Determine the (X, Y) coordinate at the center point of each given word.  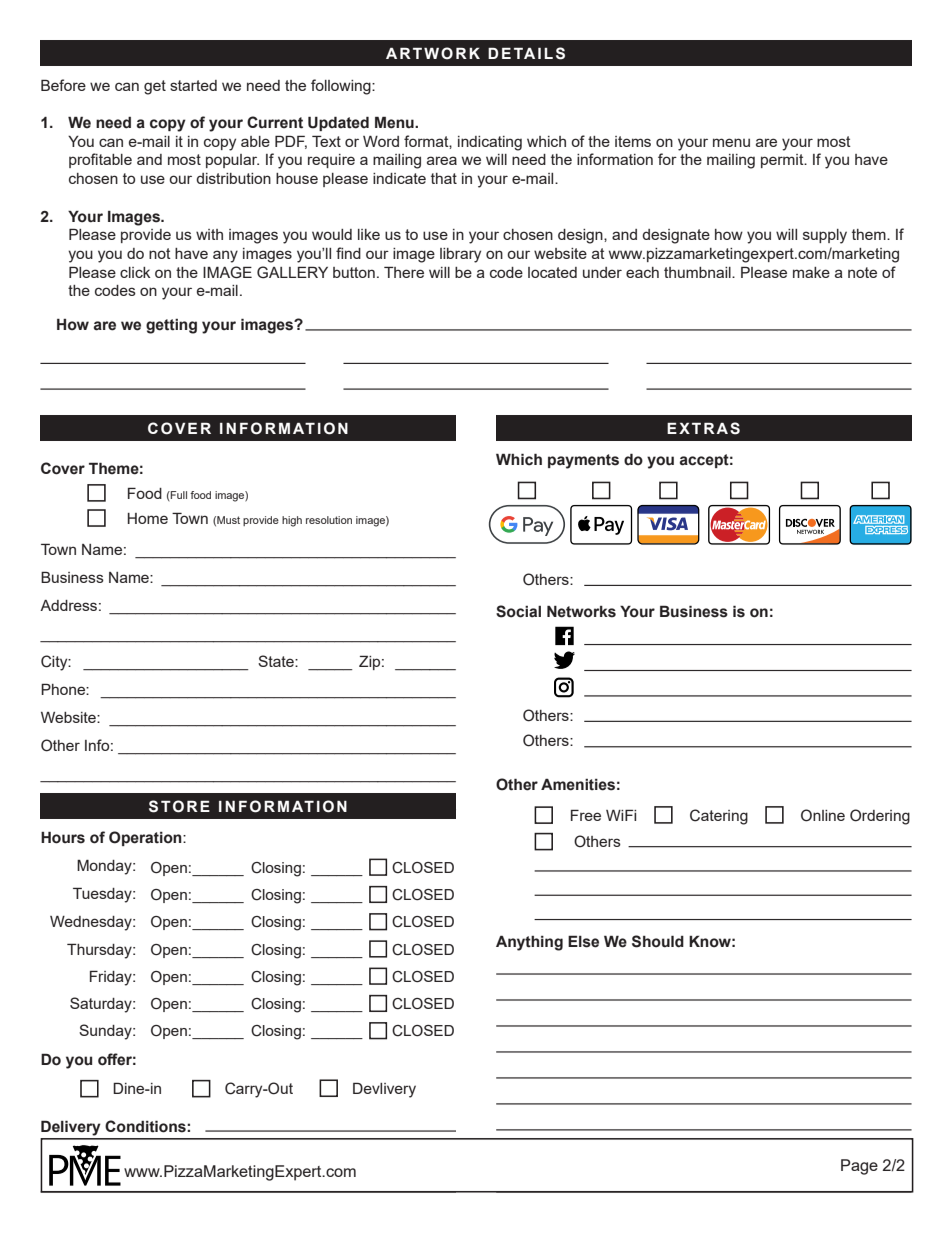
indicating (490, 143)
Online (823, 815)
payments (583, 461)
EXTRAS (703, 428)
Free (586, 815)
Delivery (71, 1128)
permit (783, 161)
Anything (529, 943)
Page (859, 1167)
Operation (146, 838)
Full (178, 495)
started (193, 85)
